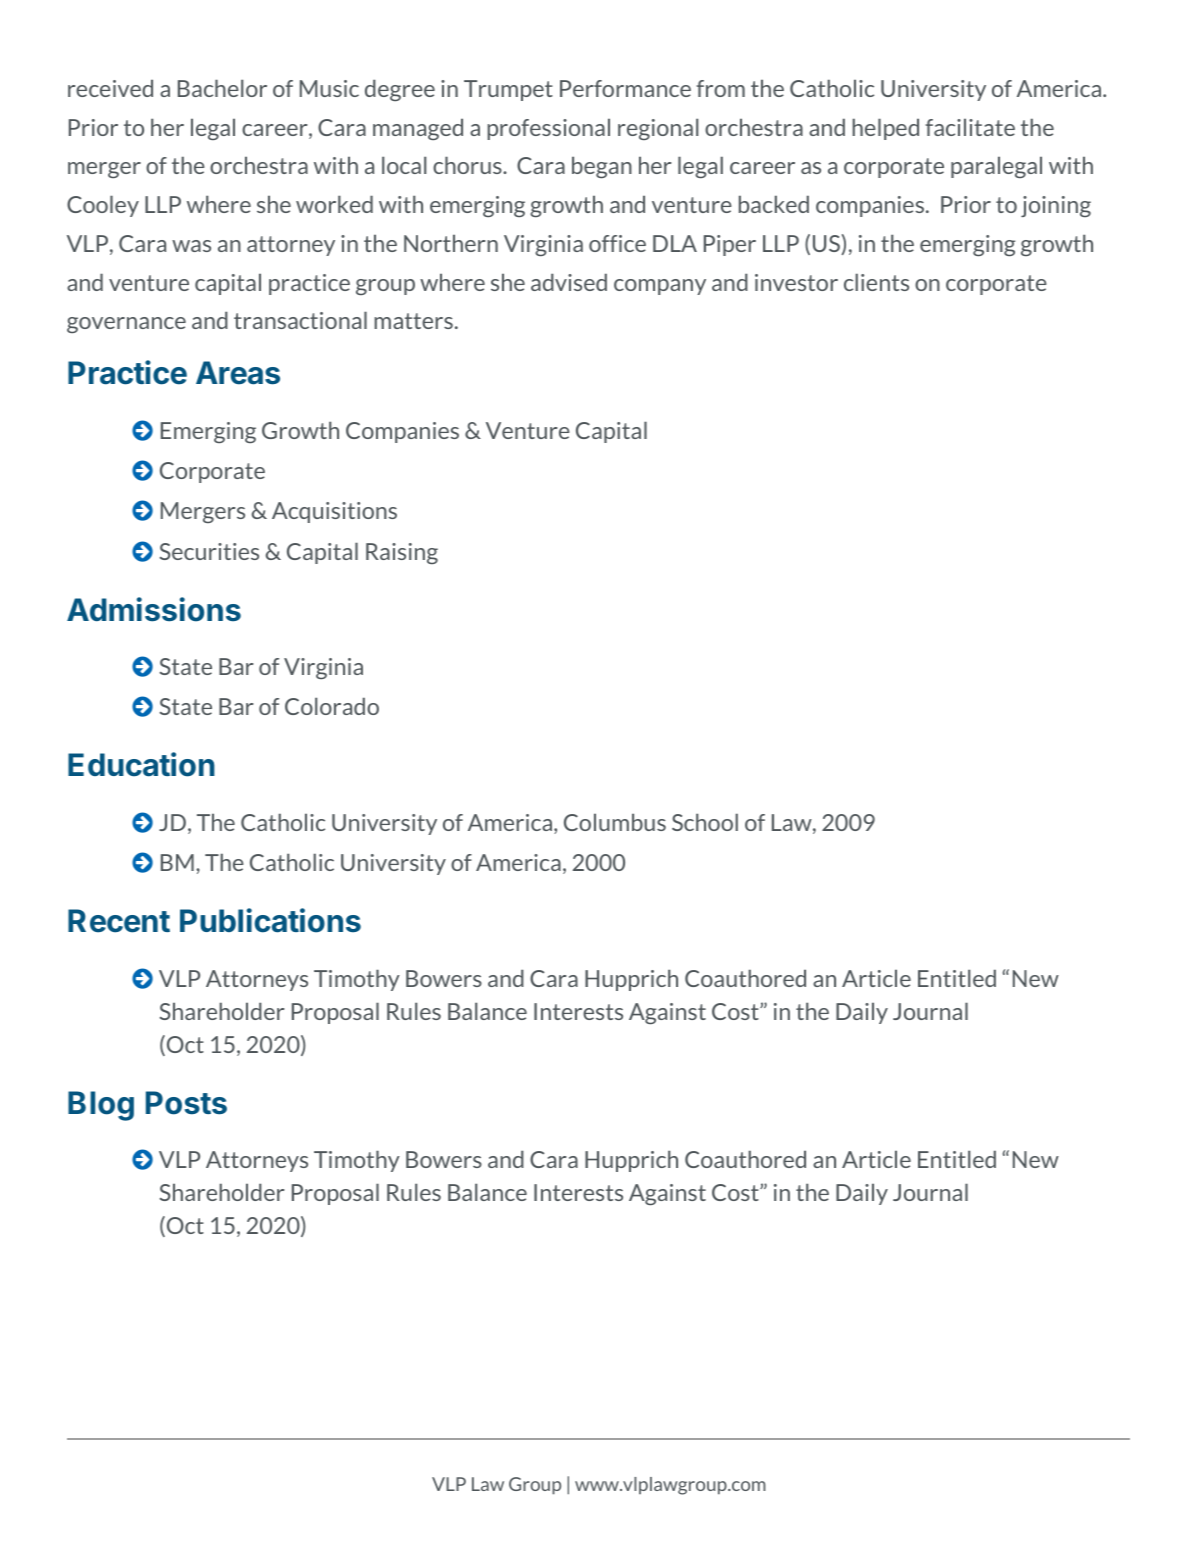 The height and width of the screenshot is (1549, 1197). What do you see at coordinates (141, 764) in the screenshot?
I see `Education` at bounding box center [141, 764].
